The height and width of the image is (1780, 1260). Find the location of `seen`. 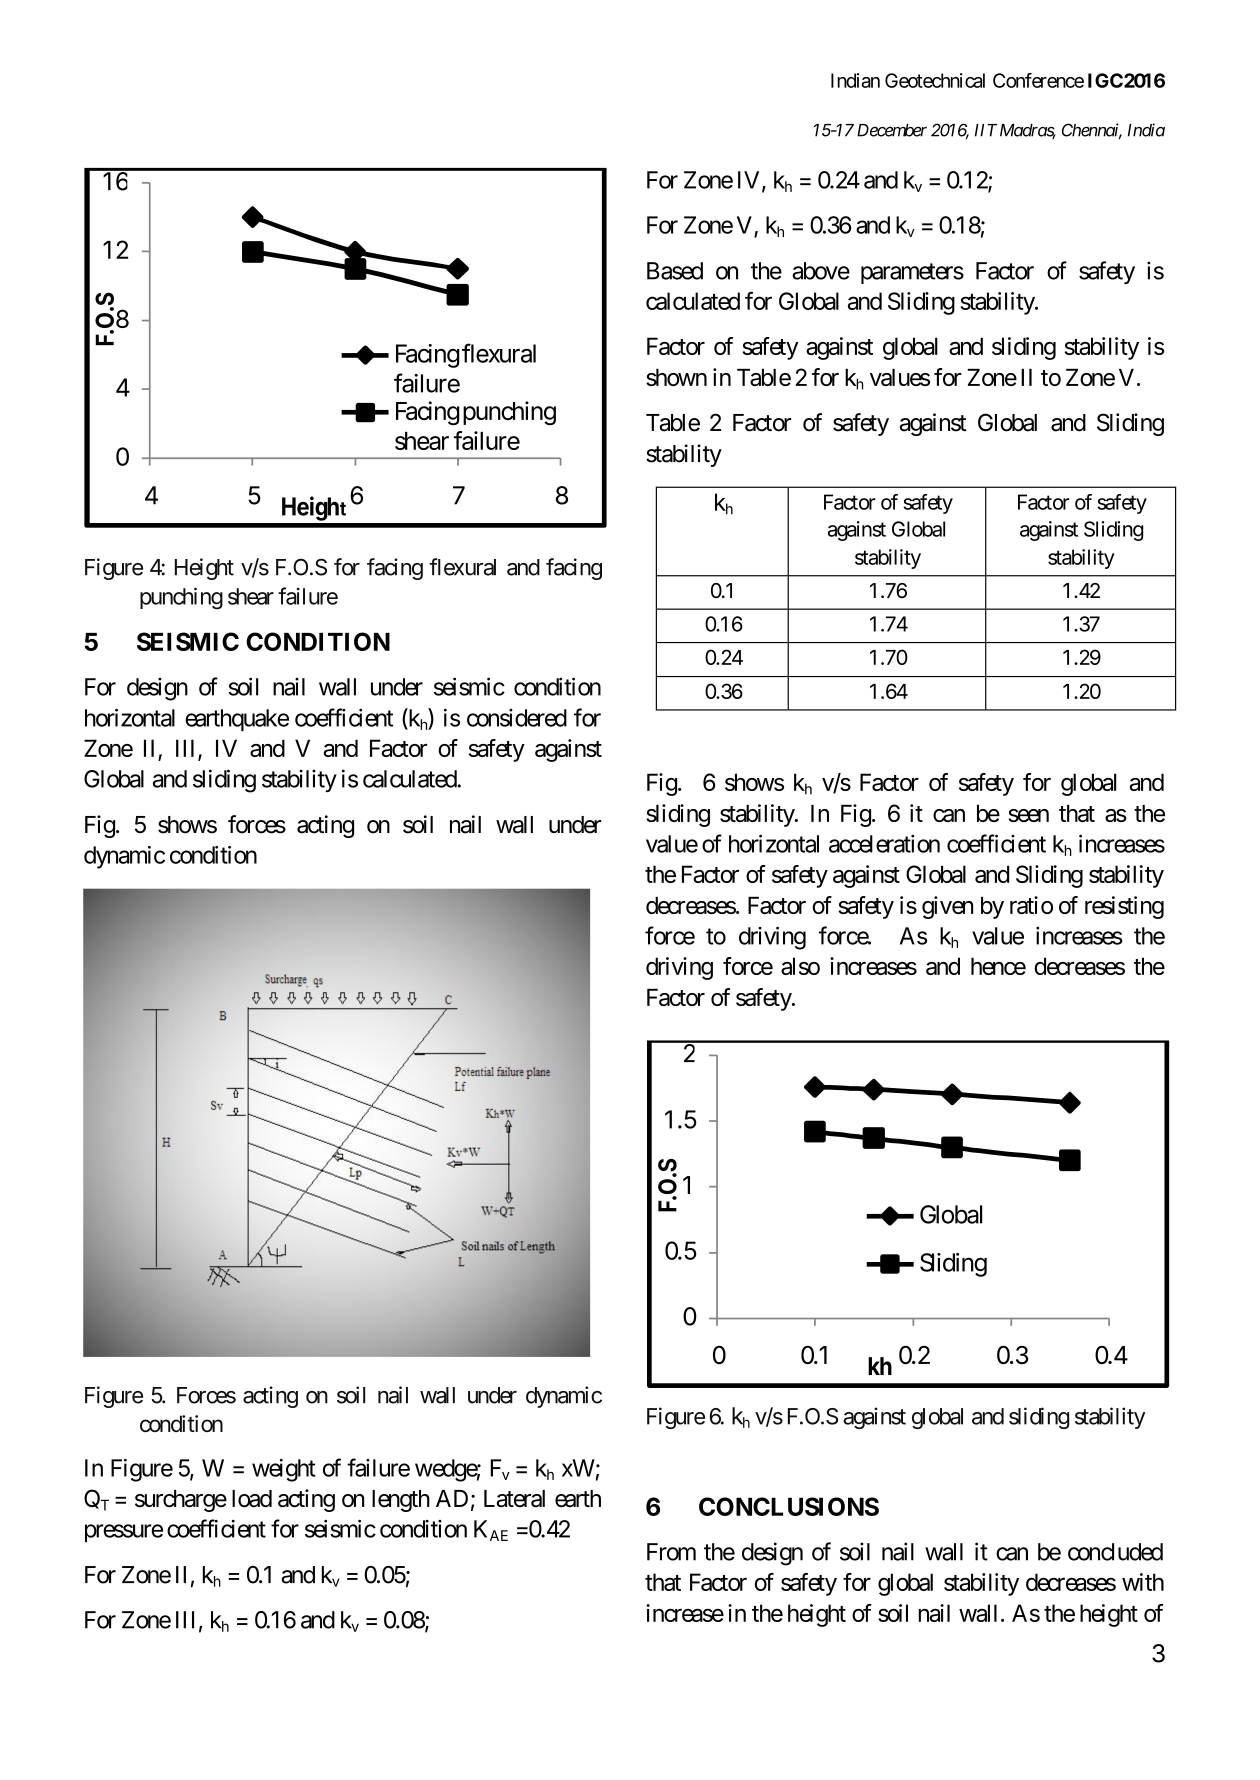

seen is located at coordinates (1028, 815).
